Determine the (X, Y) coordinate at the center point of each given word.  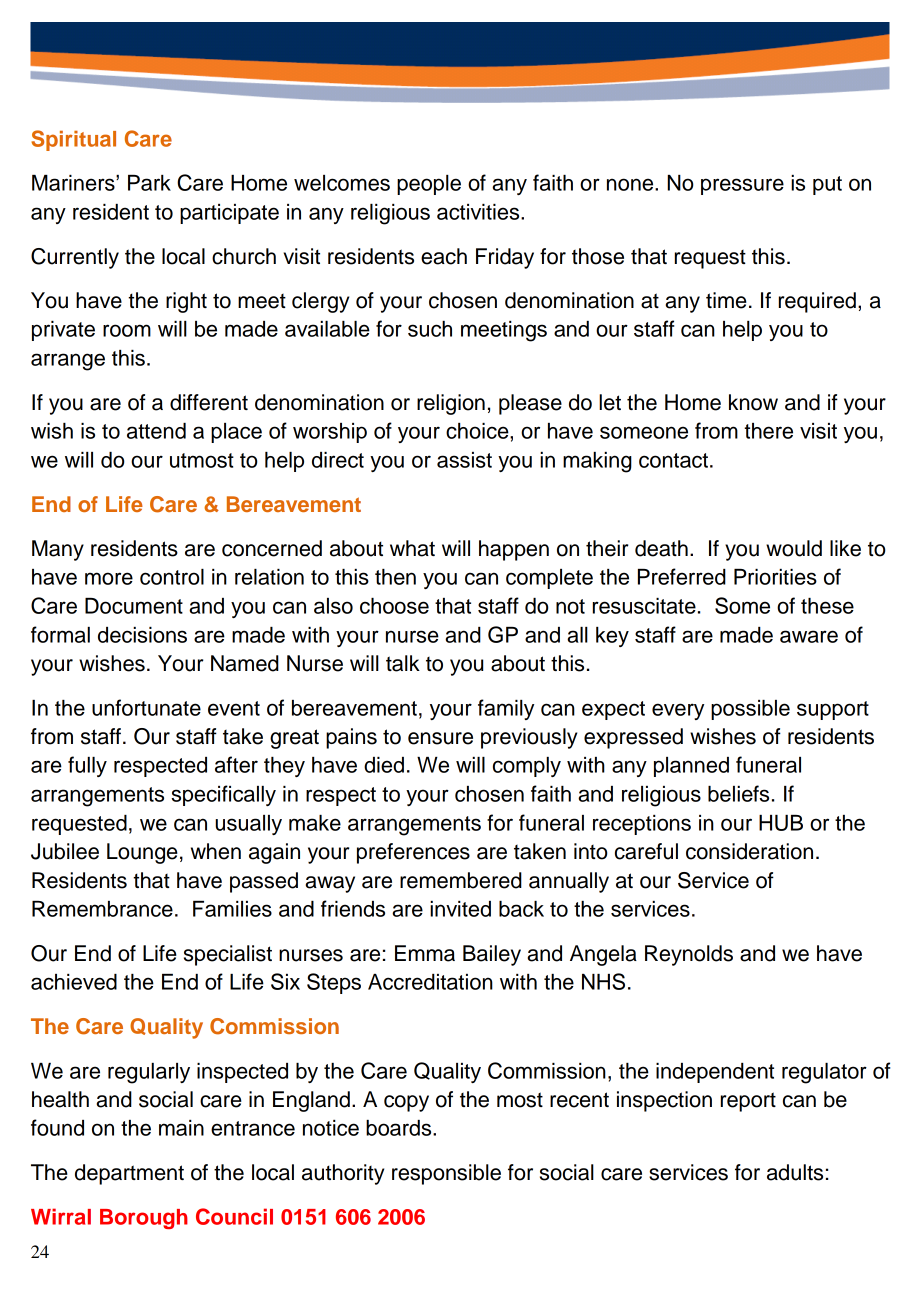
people (429, 185)
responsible (446, 1174)
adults (795, 1172)
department (129, 1174)
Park (149, 183)
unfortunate (146, 707)
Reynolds (689, 955)
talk (403, 663)
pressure (742, 186)
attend (156, 431)
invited (460, 909)
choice (478, 431)
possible (750, 710)
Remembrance (102, 909)
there (768, 431)
